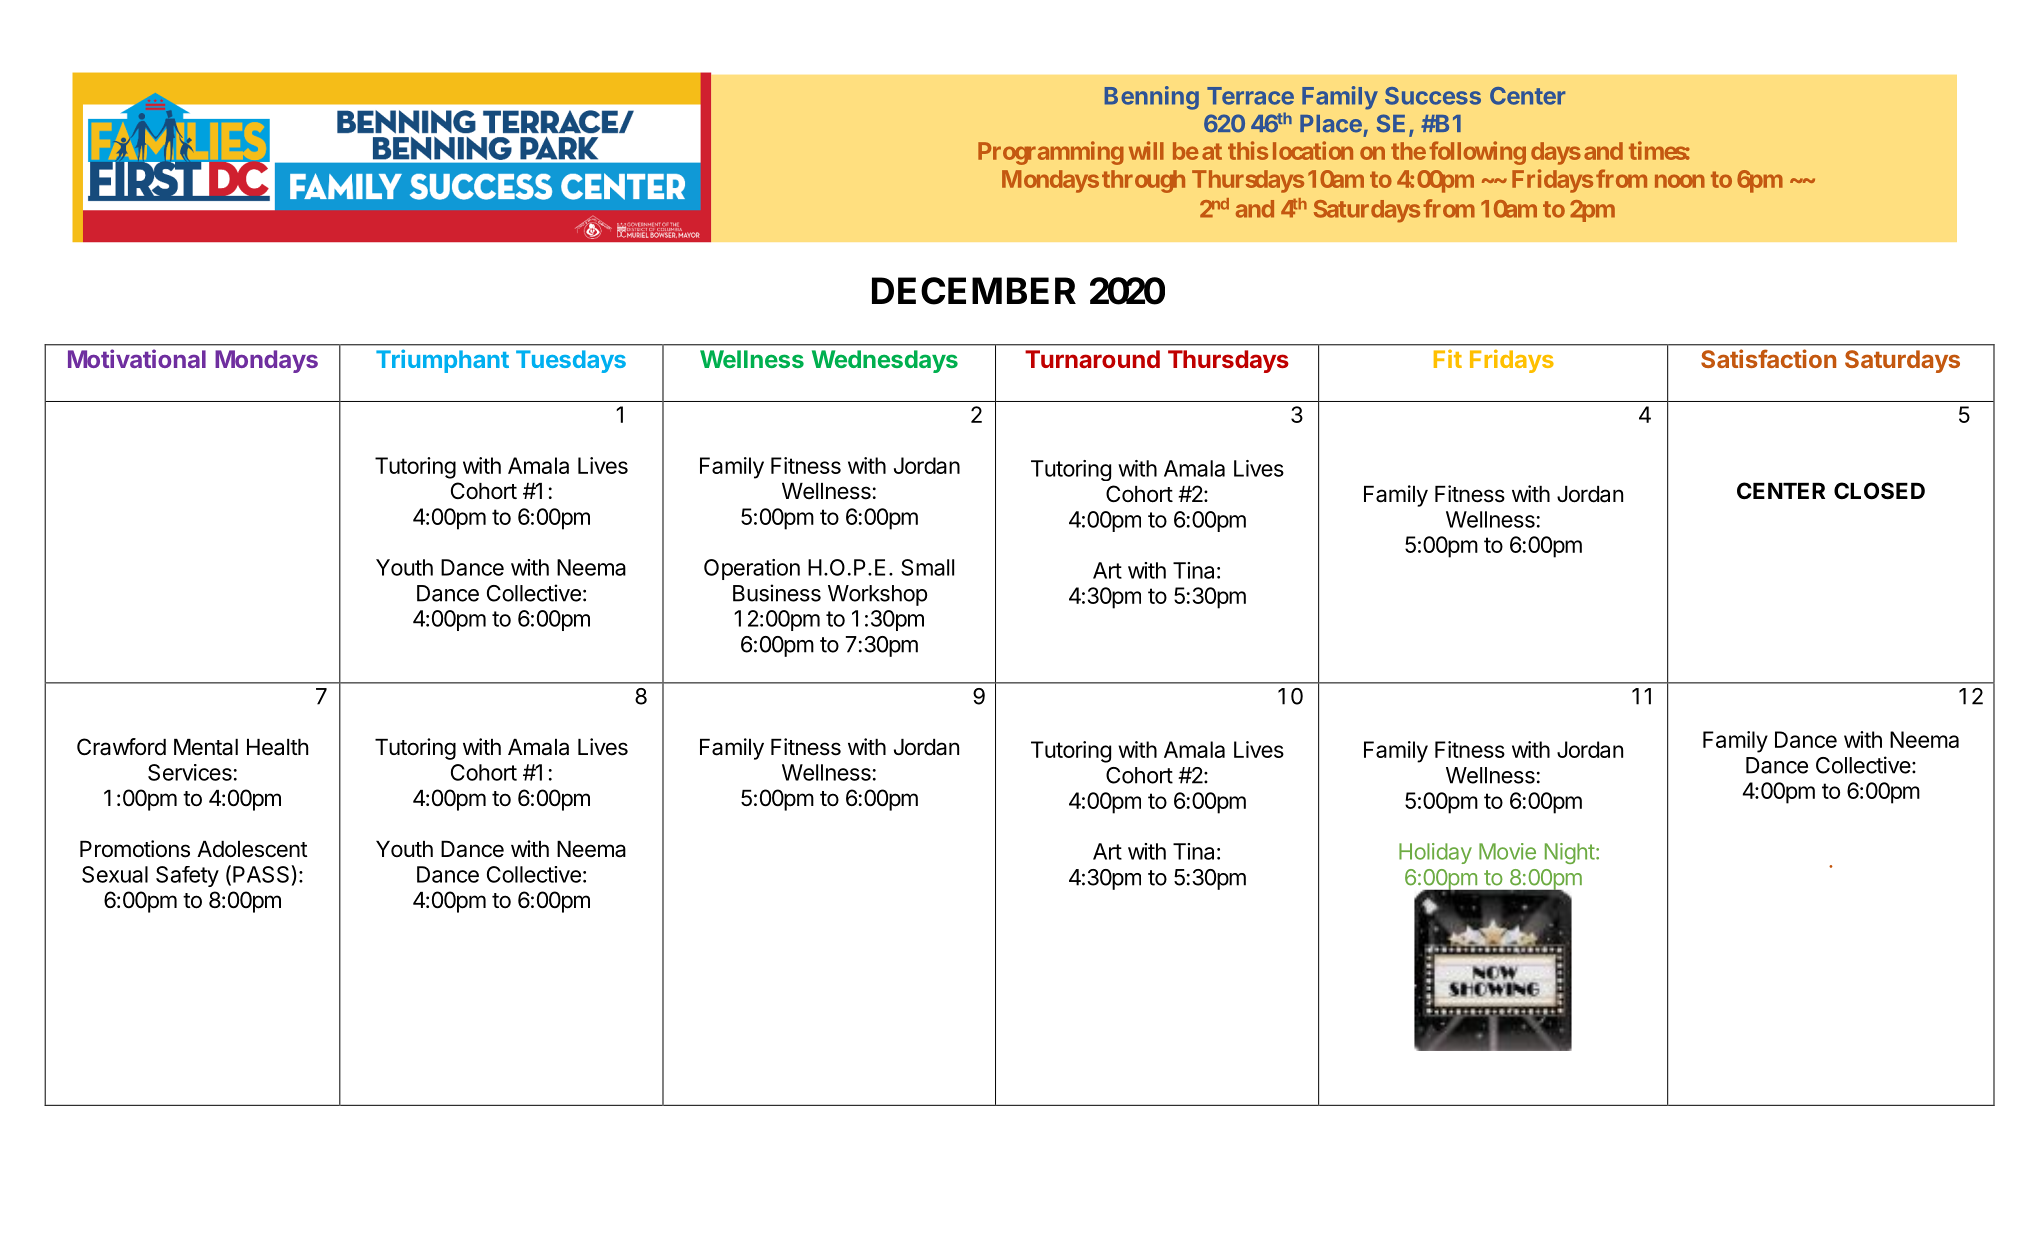 The height and width of the screenshot is (1233, 2030). What do you see at coordinates (974, 291) in the screenshot?
I see `DECEMBER` at bounding box center [974, 291].
